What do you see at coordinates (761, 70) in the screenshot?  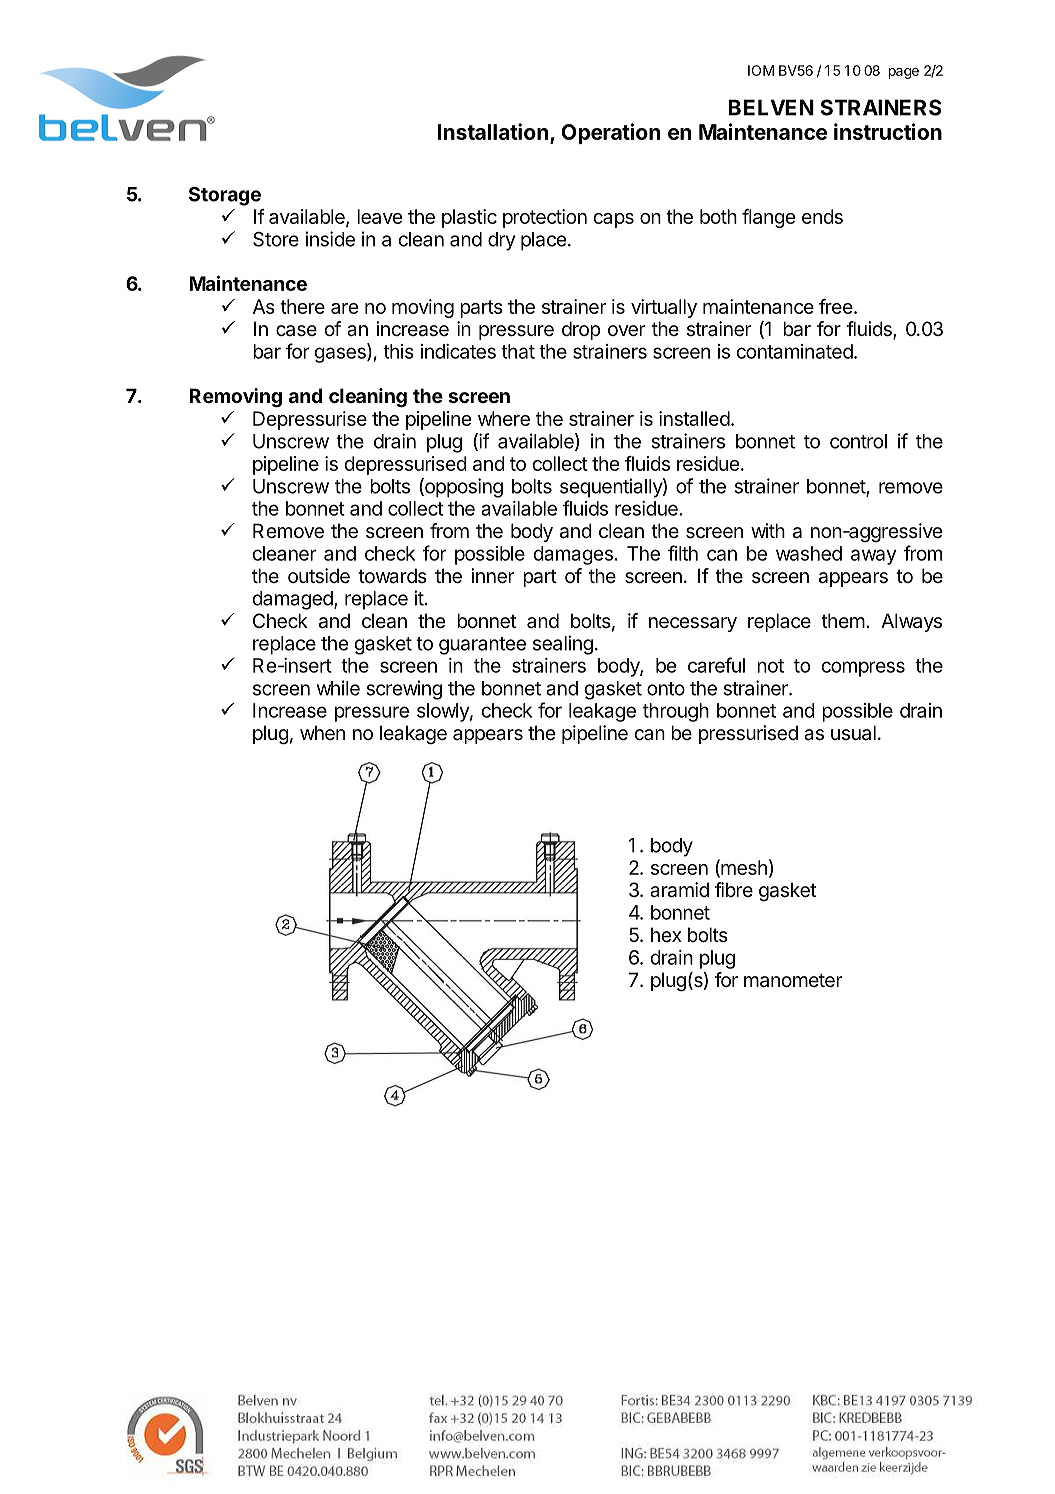 I see `IOM` at bounding box center [761, 70].
